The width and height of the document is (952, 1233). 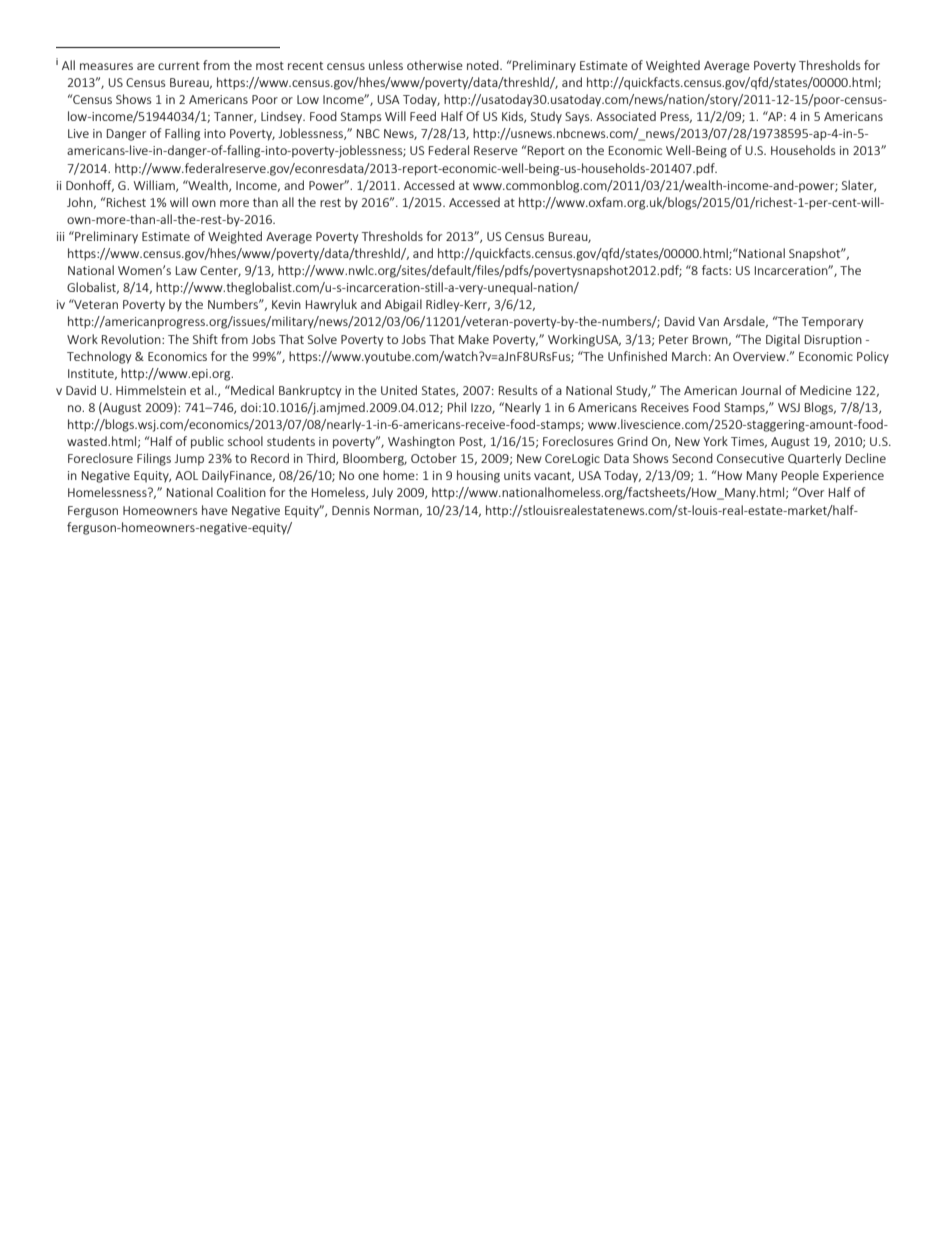 What do you see at coordinates (626, 116) in the document?
I see `Associated` at bounding box center [626, 116].
